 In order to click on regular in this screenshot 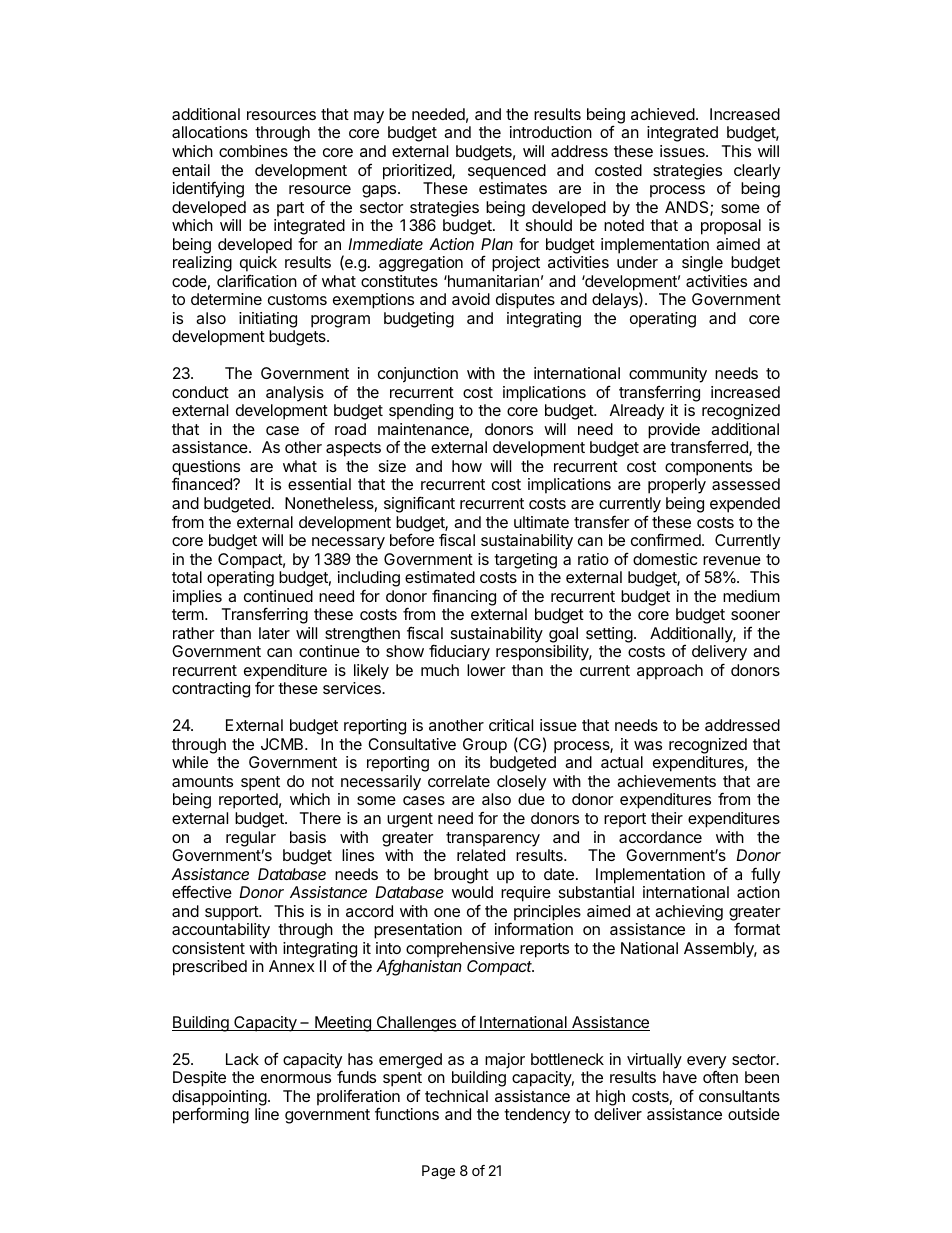, I will do `click(251, 839)`.
